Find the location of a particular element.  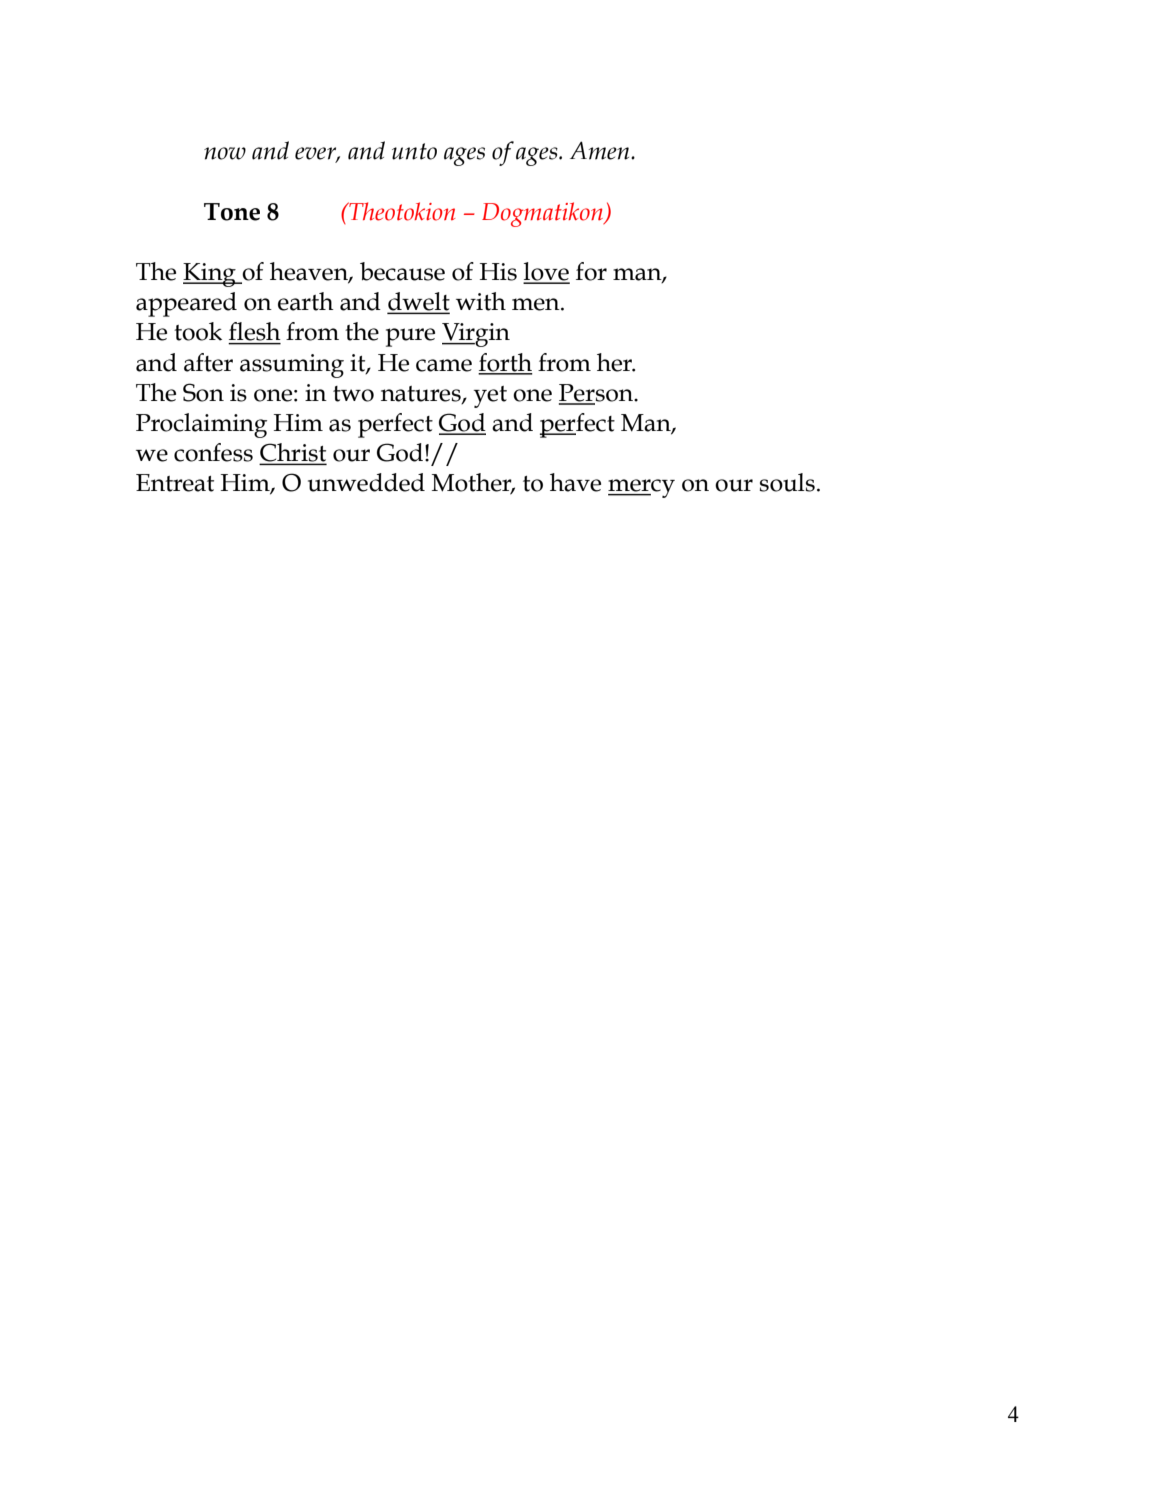

have is located at coordinates (575, 482).
